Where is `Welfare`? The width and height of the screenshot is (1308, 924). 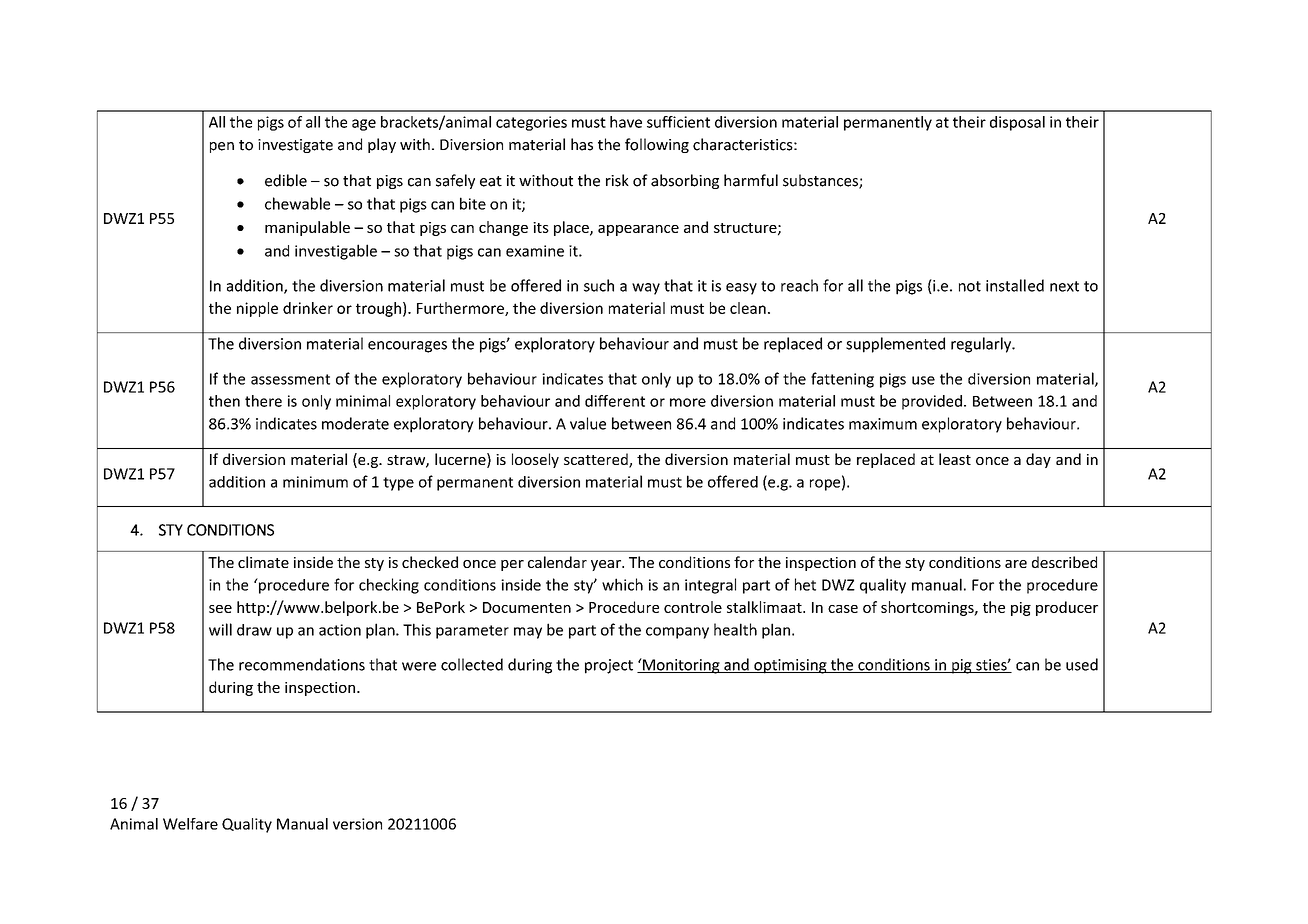
Welfare is located at coordinates (190, 824).
